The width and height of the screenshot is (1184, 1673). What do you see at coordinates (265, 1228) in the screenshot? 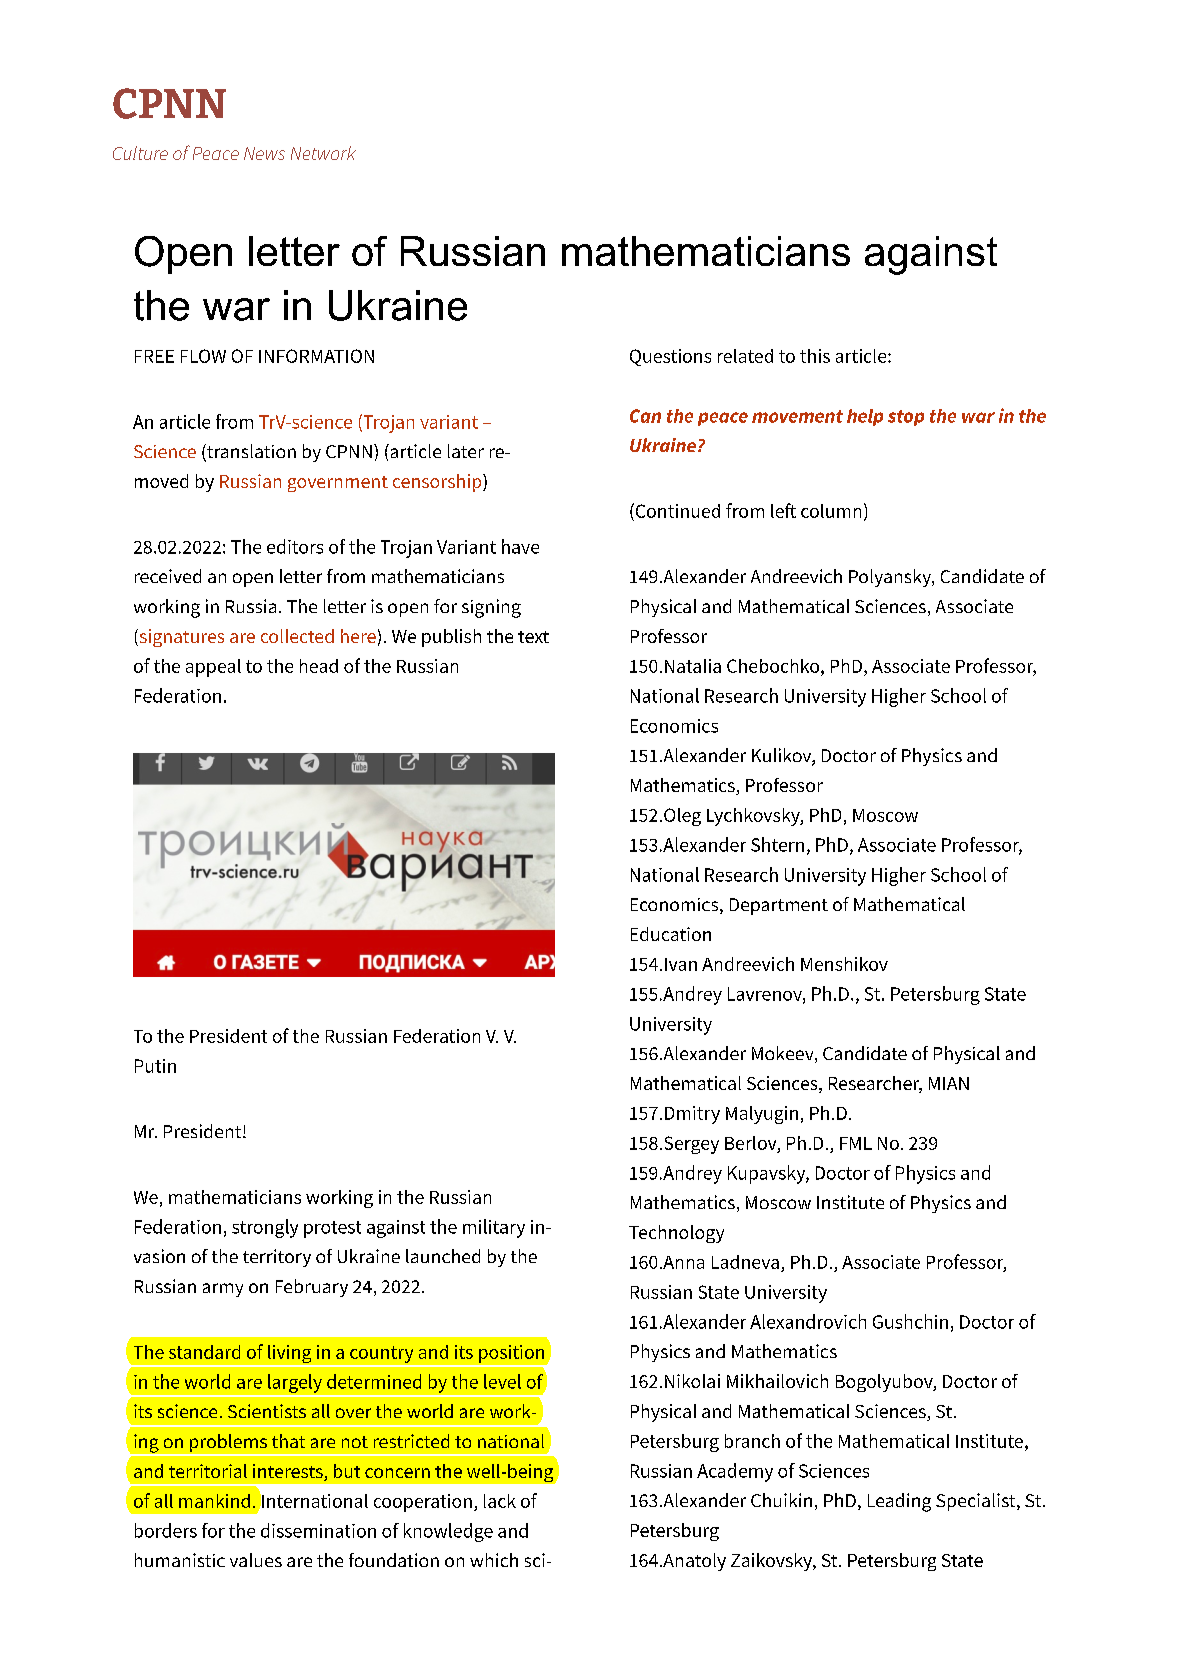
I see `strongly` at bounding box center [265, 1228].
